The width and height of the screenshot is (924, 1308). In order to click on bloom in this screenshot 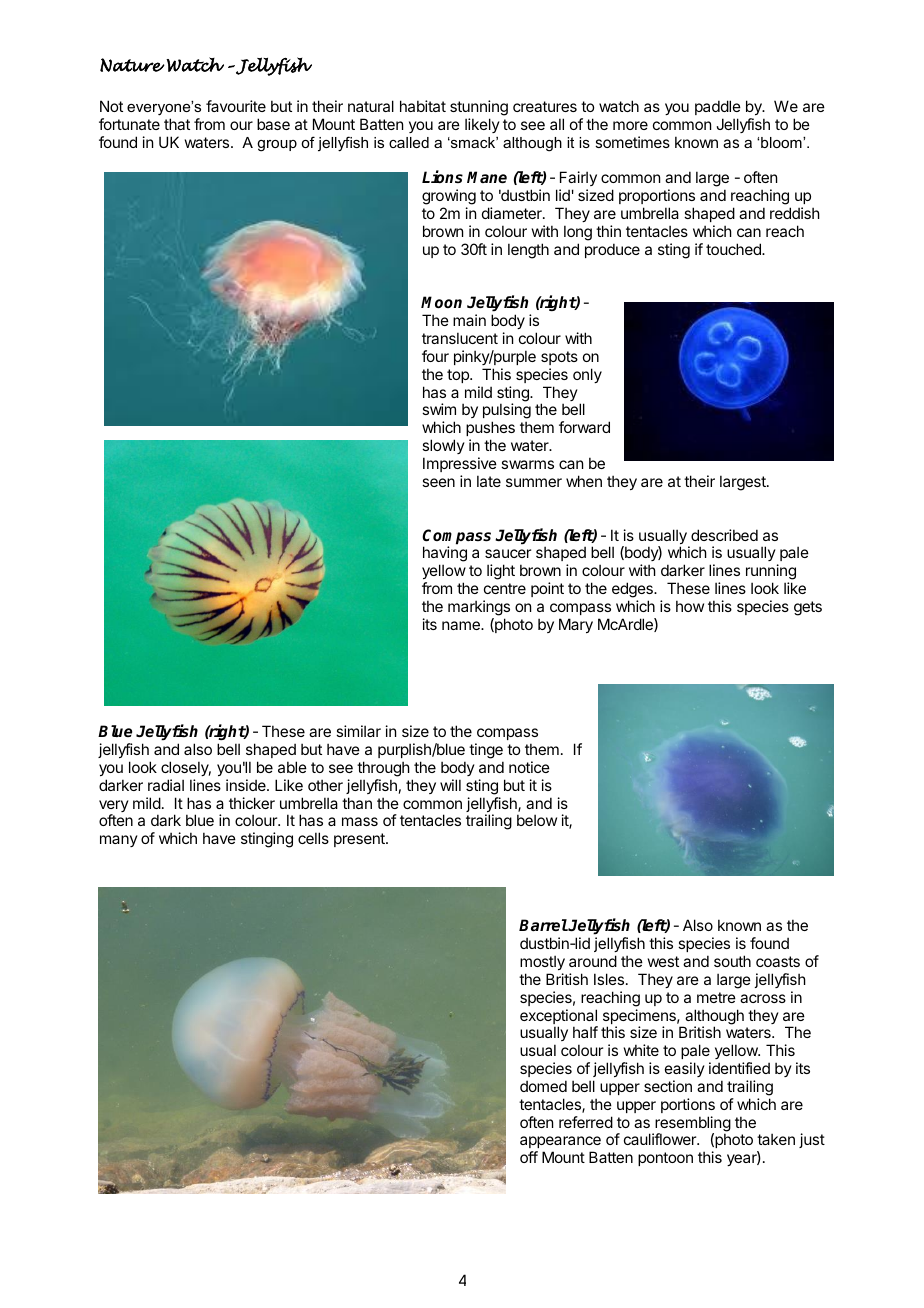, I will do `click(782, 142)`.
